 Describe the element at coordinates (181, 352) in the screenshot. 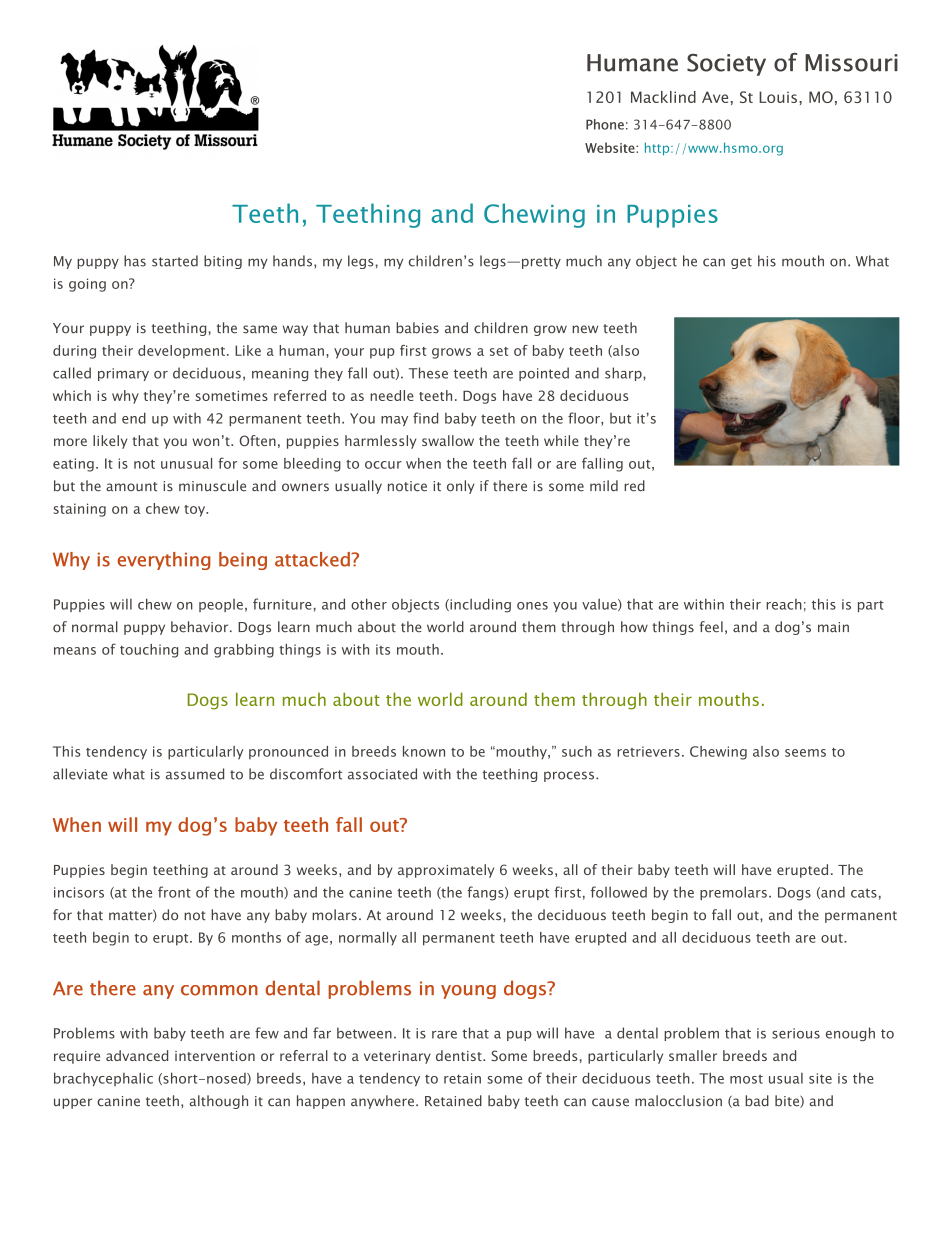

I see `development` at that location.
